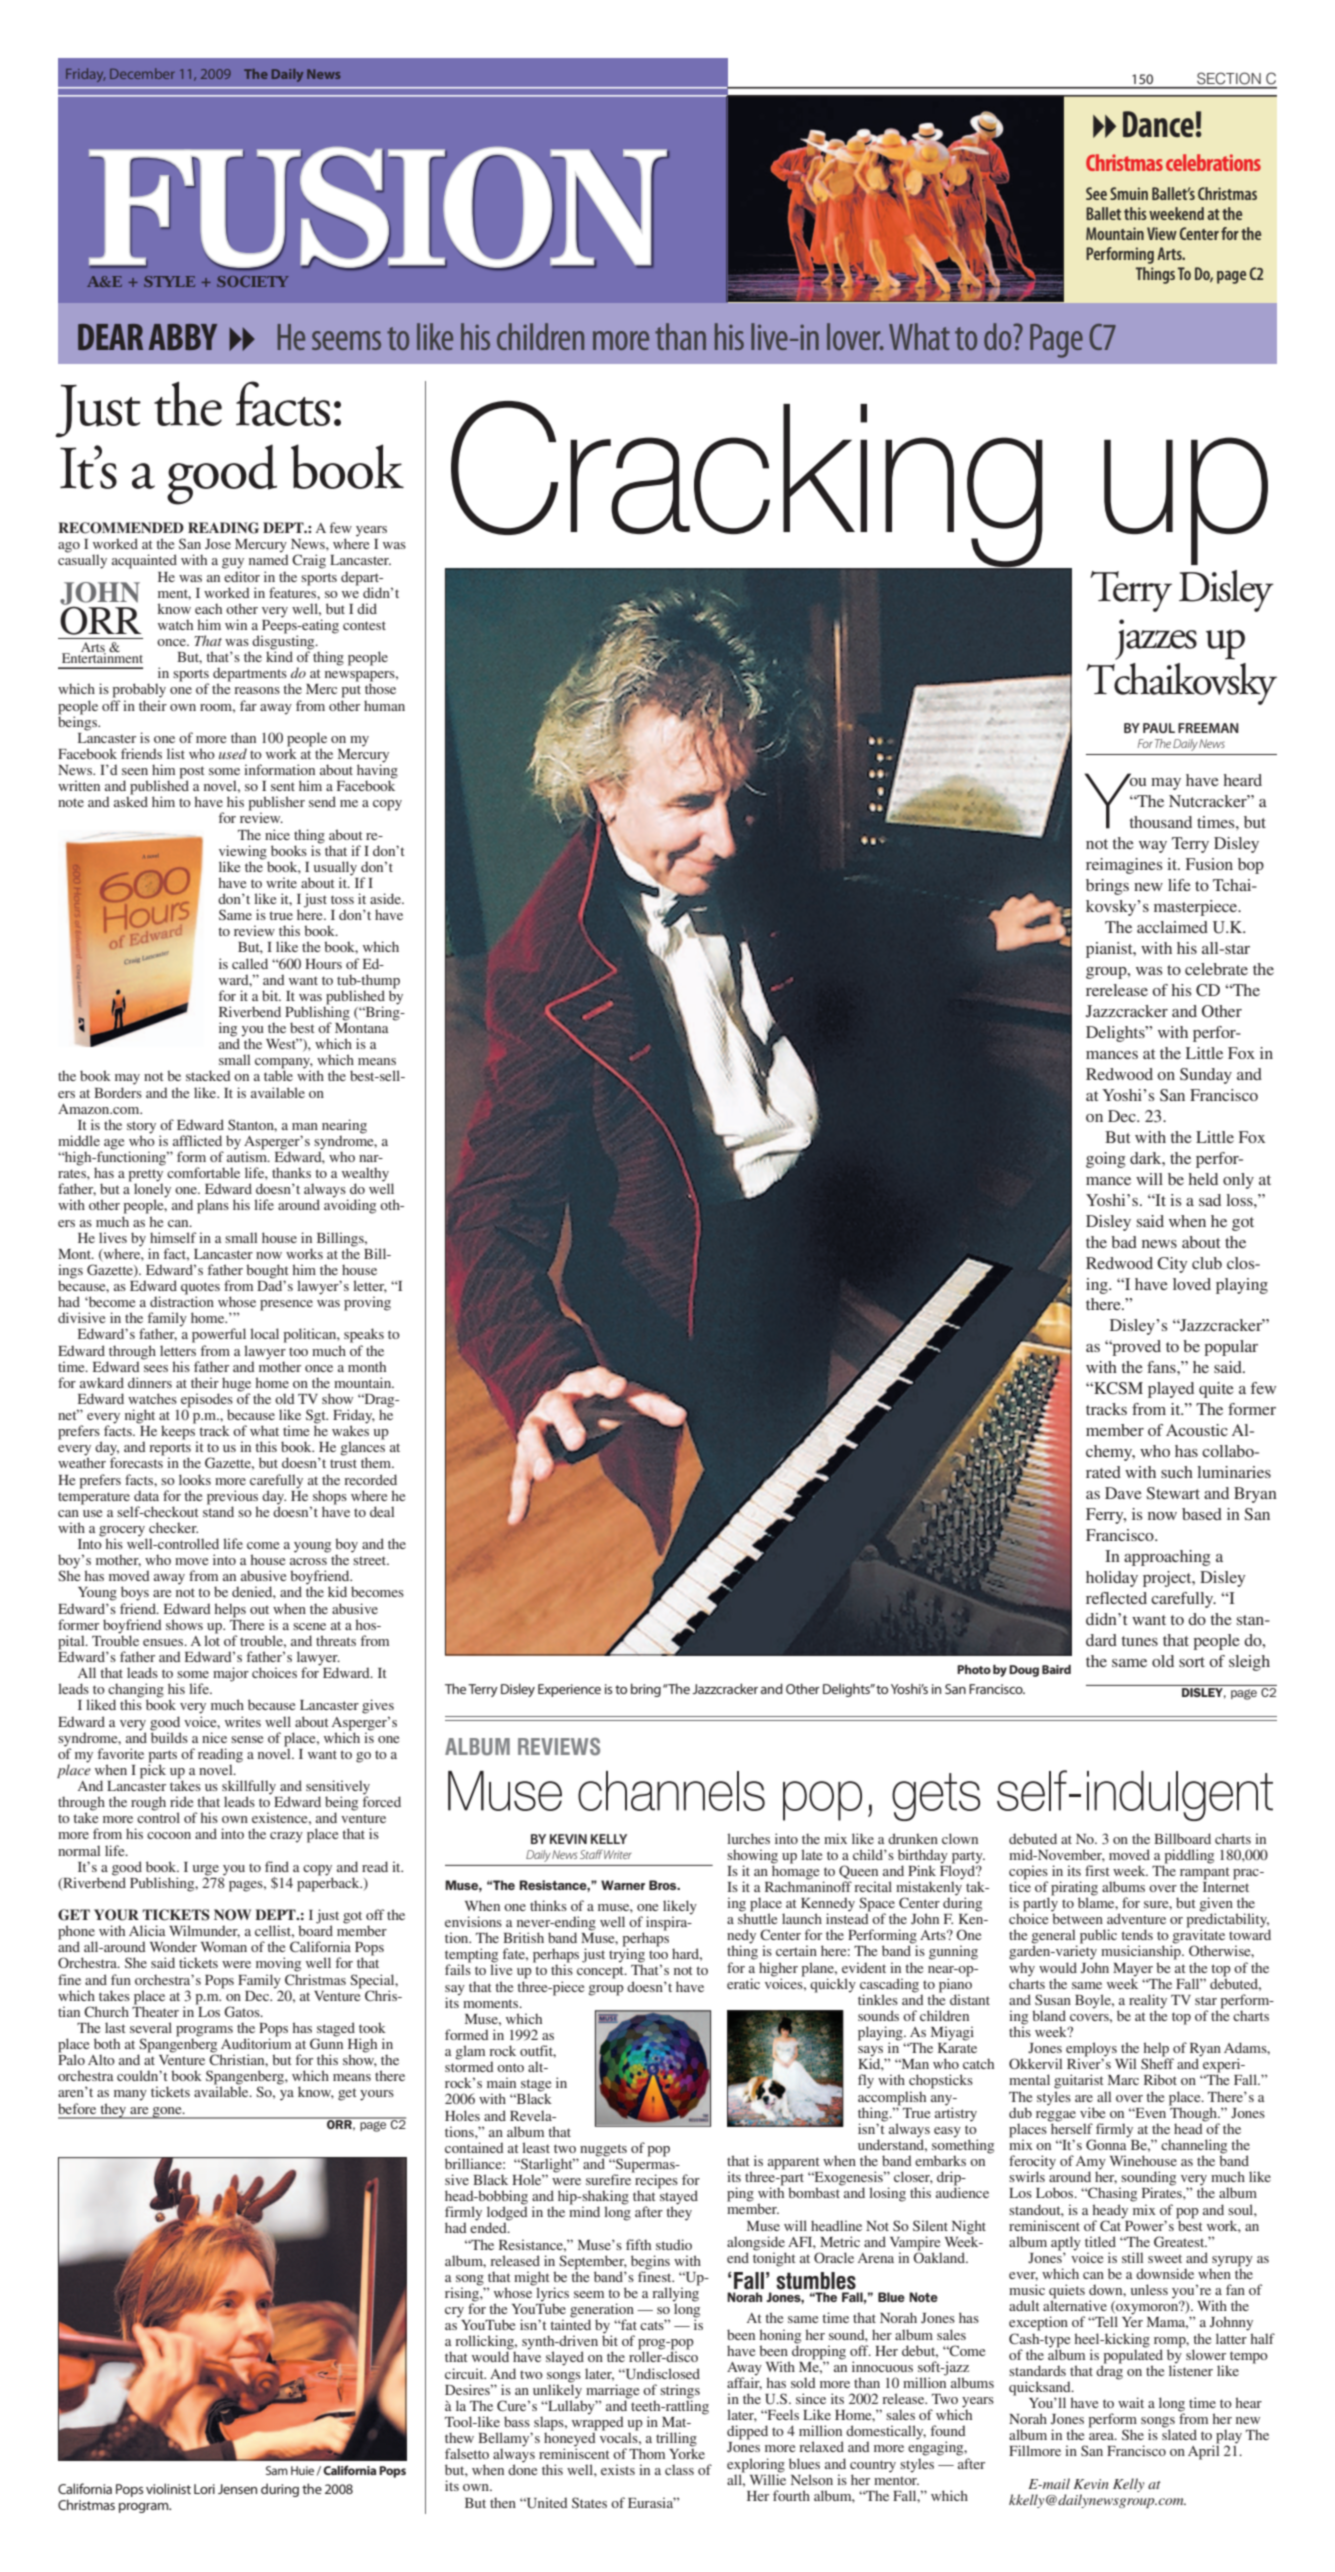  I want to click on major, so click(231, 1674).
